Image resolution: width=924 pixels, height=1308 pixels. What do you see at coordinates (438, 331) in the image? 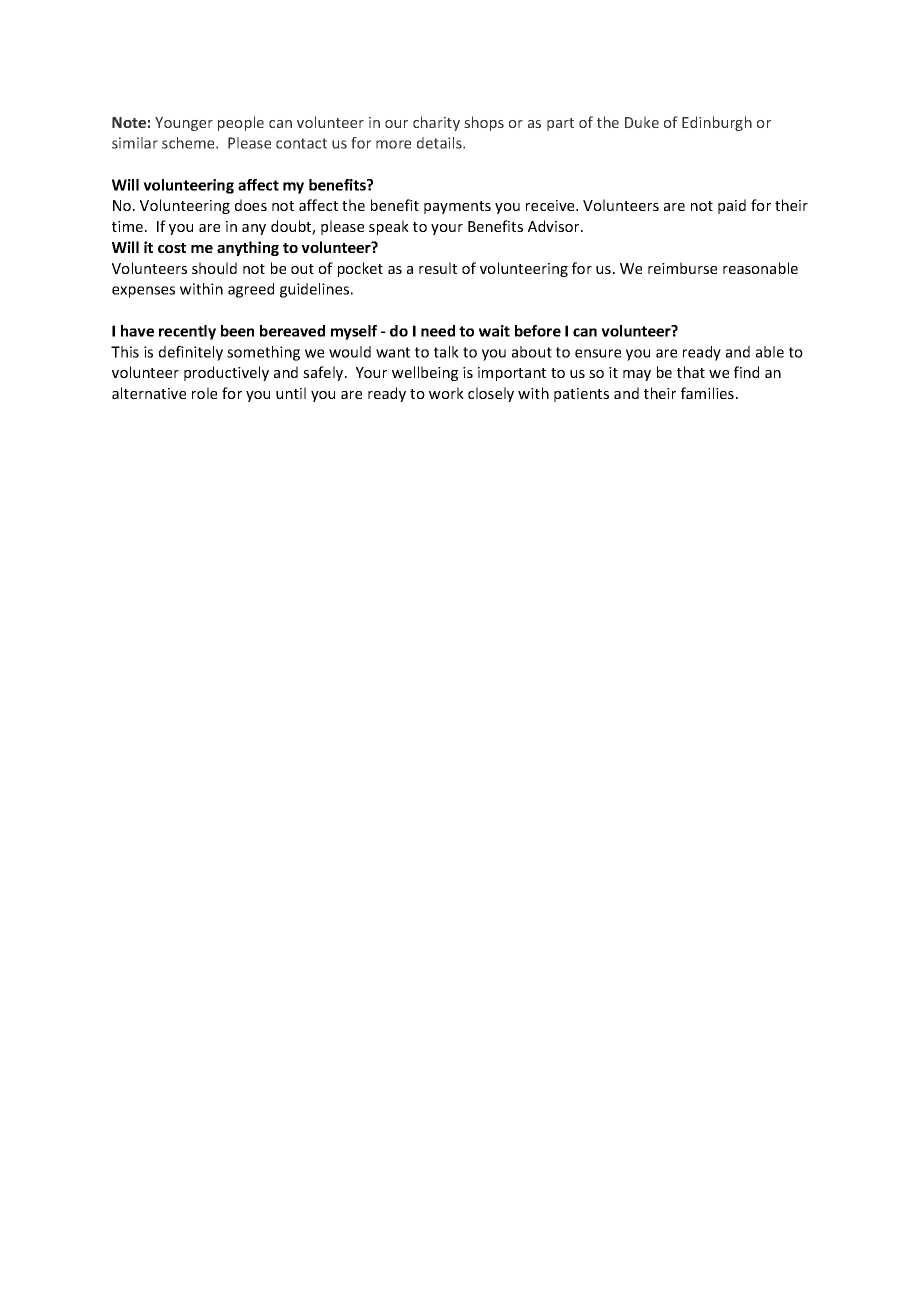
I see `need` at bounding box center [438, 331].
